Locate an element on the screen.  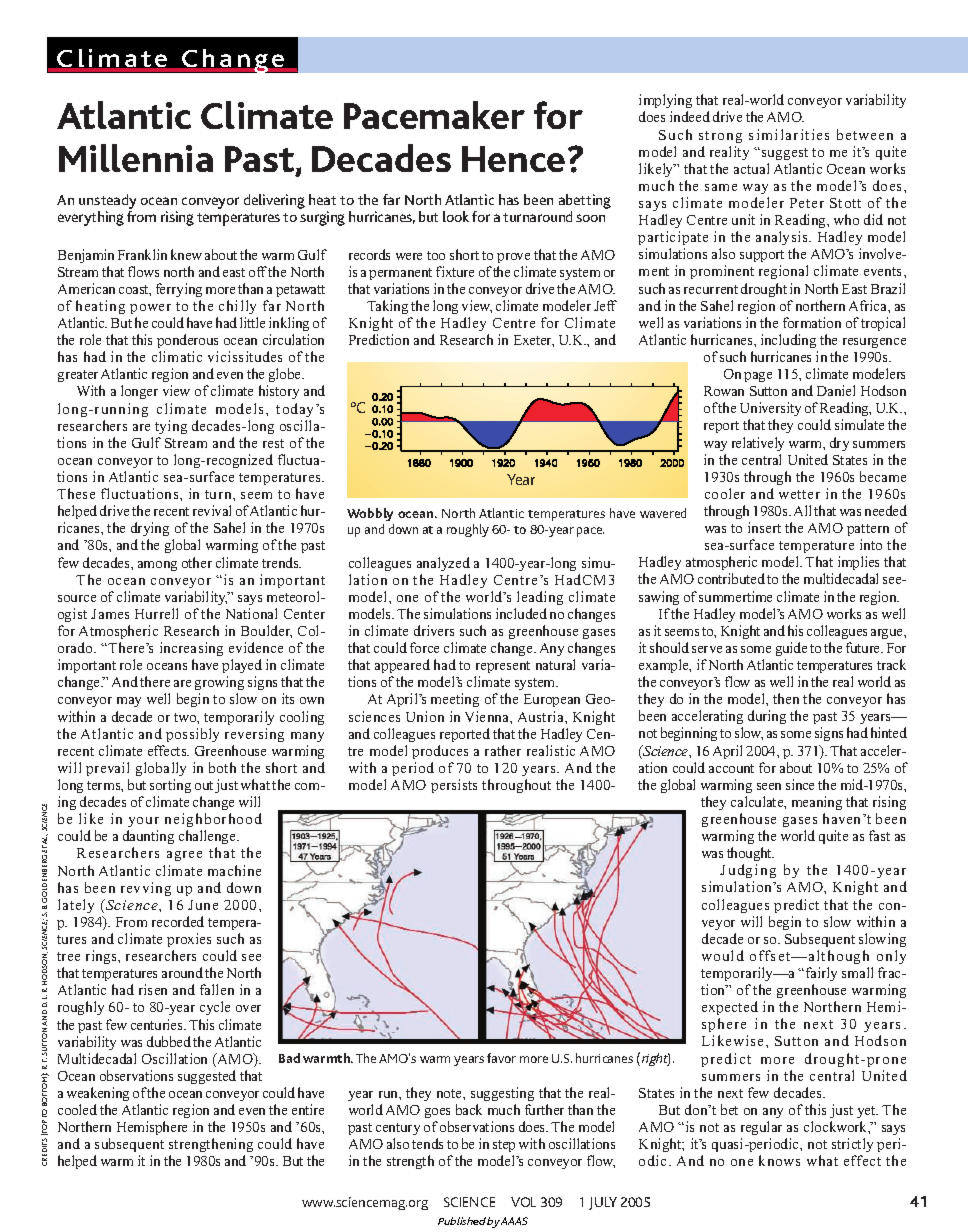
similarities is located at coordinates (789, 134).
